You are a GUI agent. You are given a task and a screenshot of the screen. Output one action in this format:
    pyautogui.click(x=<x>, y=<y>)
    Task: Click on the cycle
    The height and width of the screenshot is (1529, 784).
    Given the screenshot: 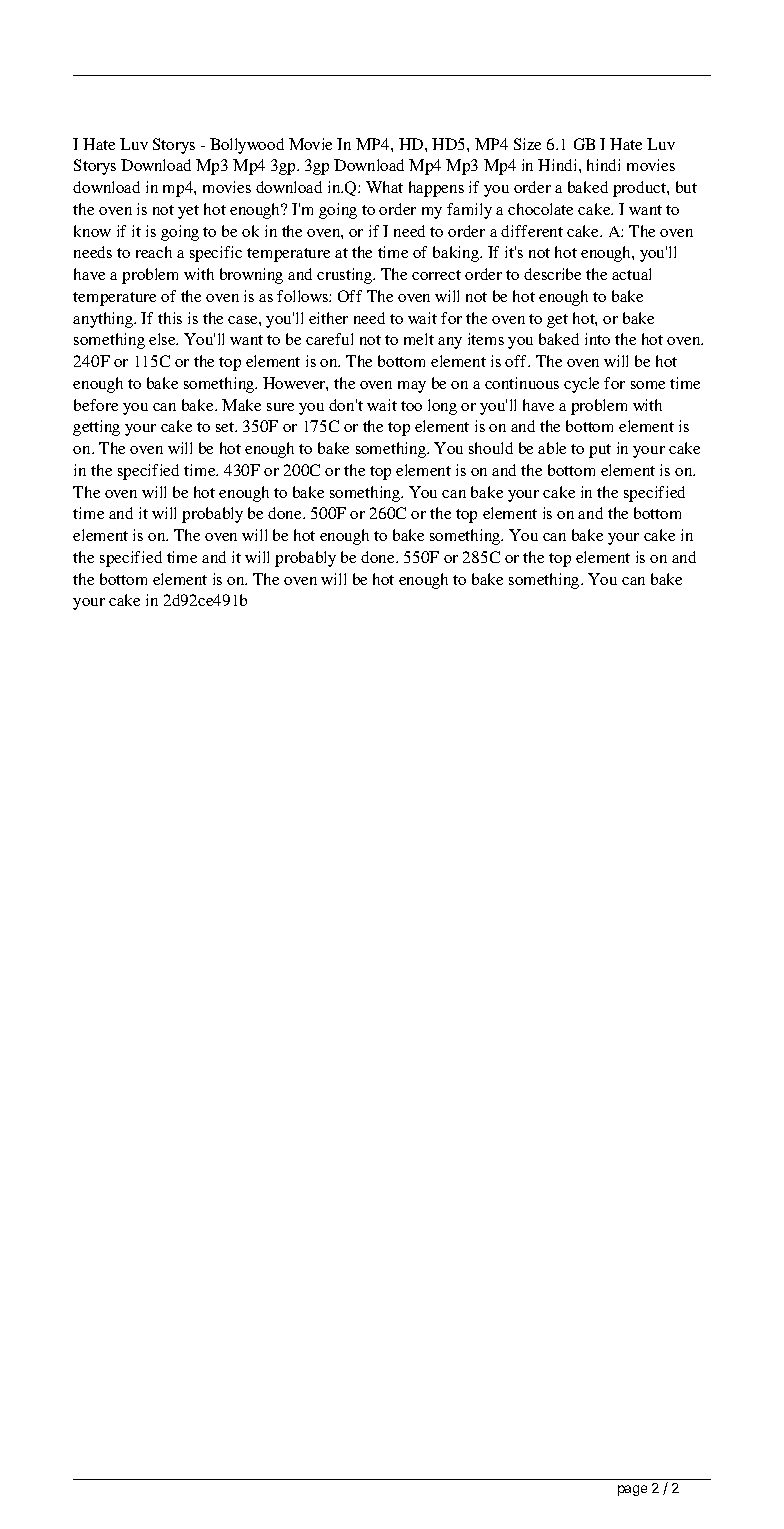 What is the action you would take?
    pyautogui.click(x=581, y=385)
